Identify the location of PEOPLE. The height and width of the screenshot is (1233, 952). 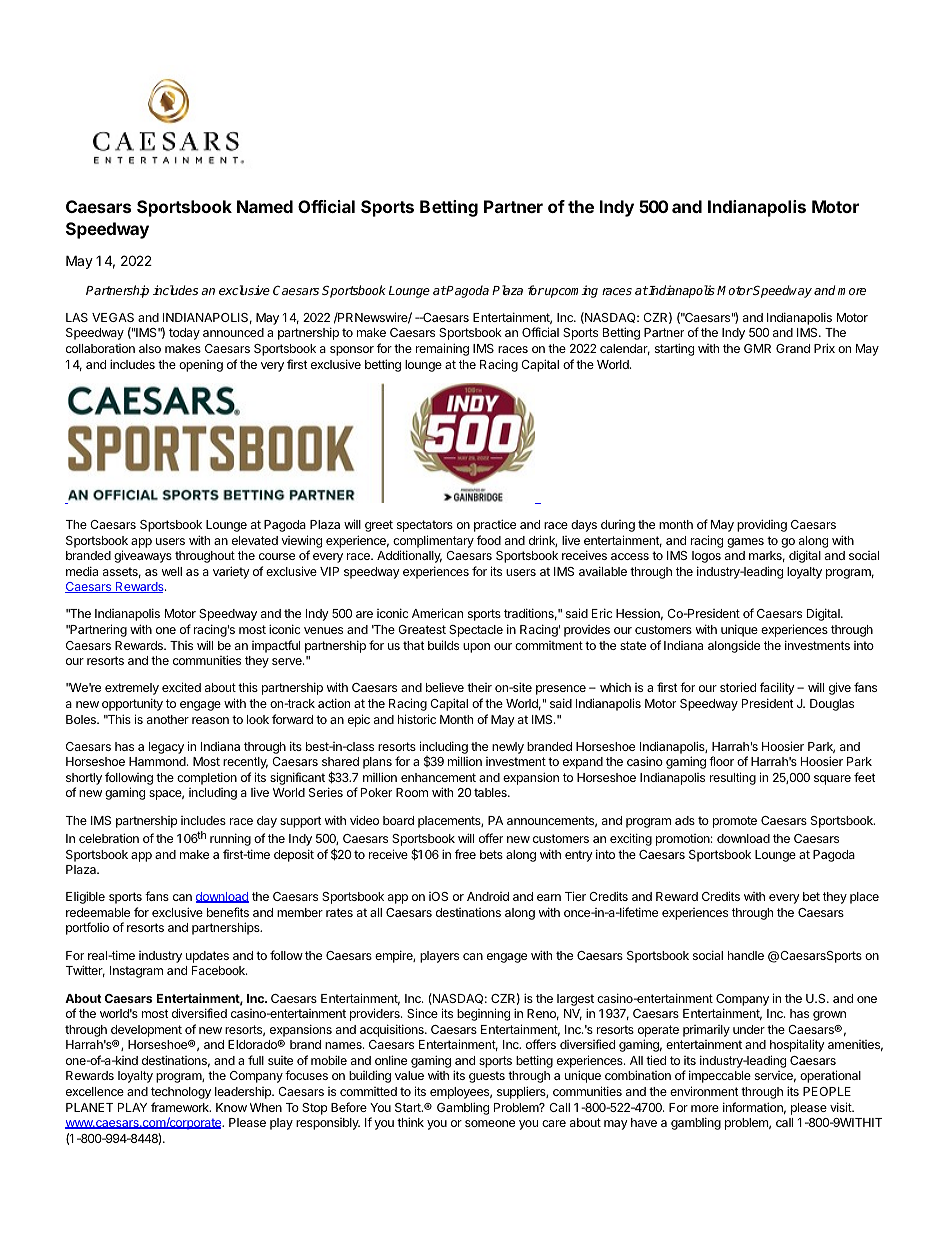
(827, 1091).
